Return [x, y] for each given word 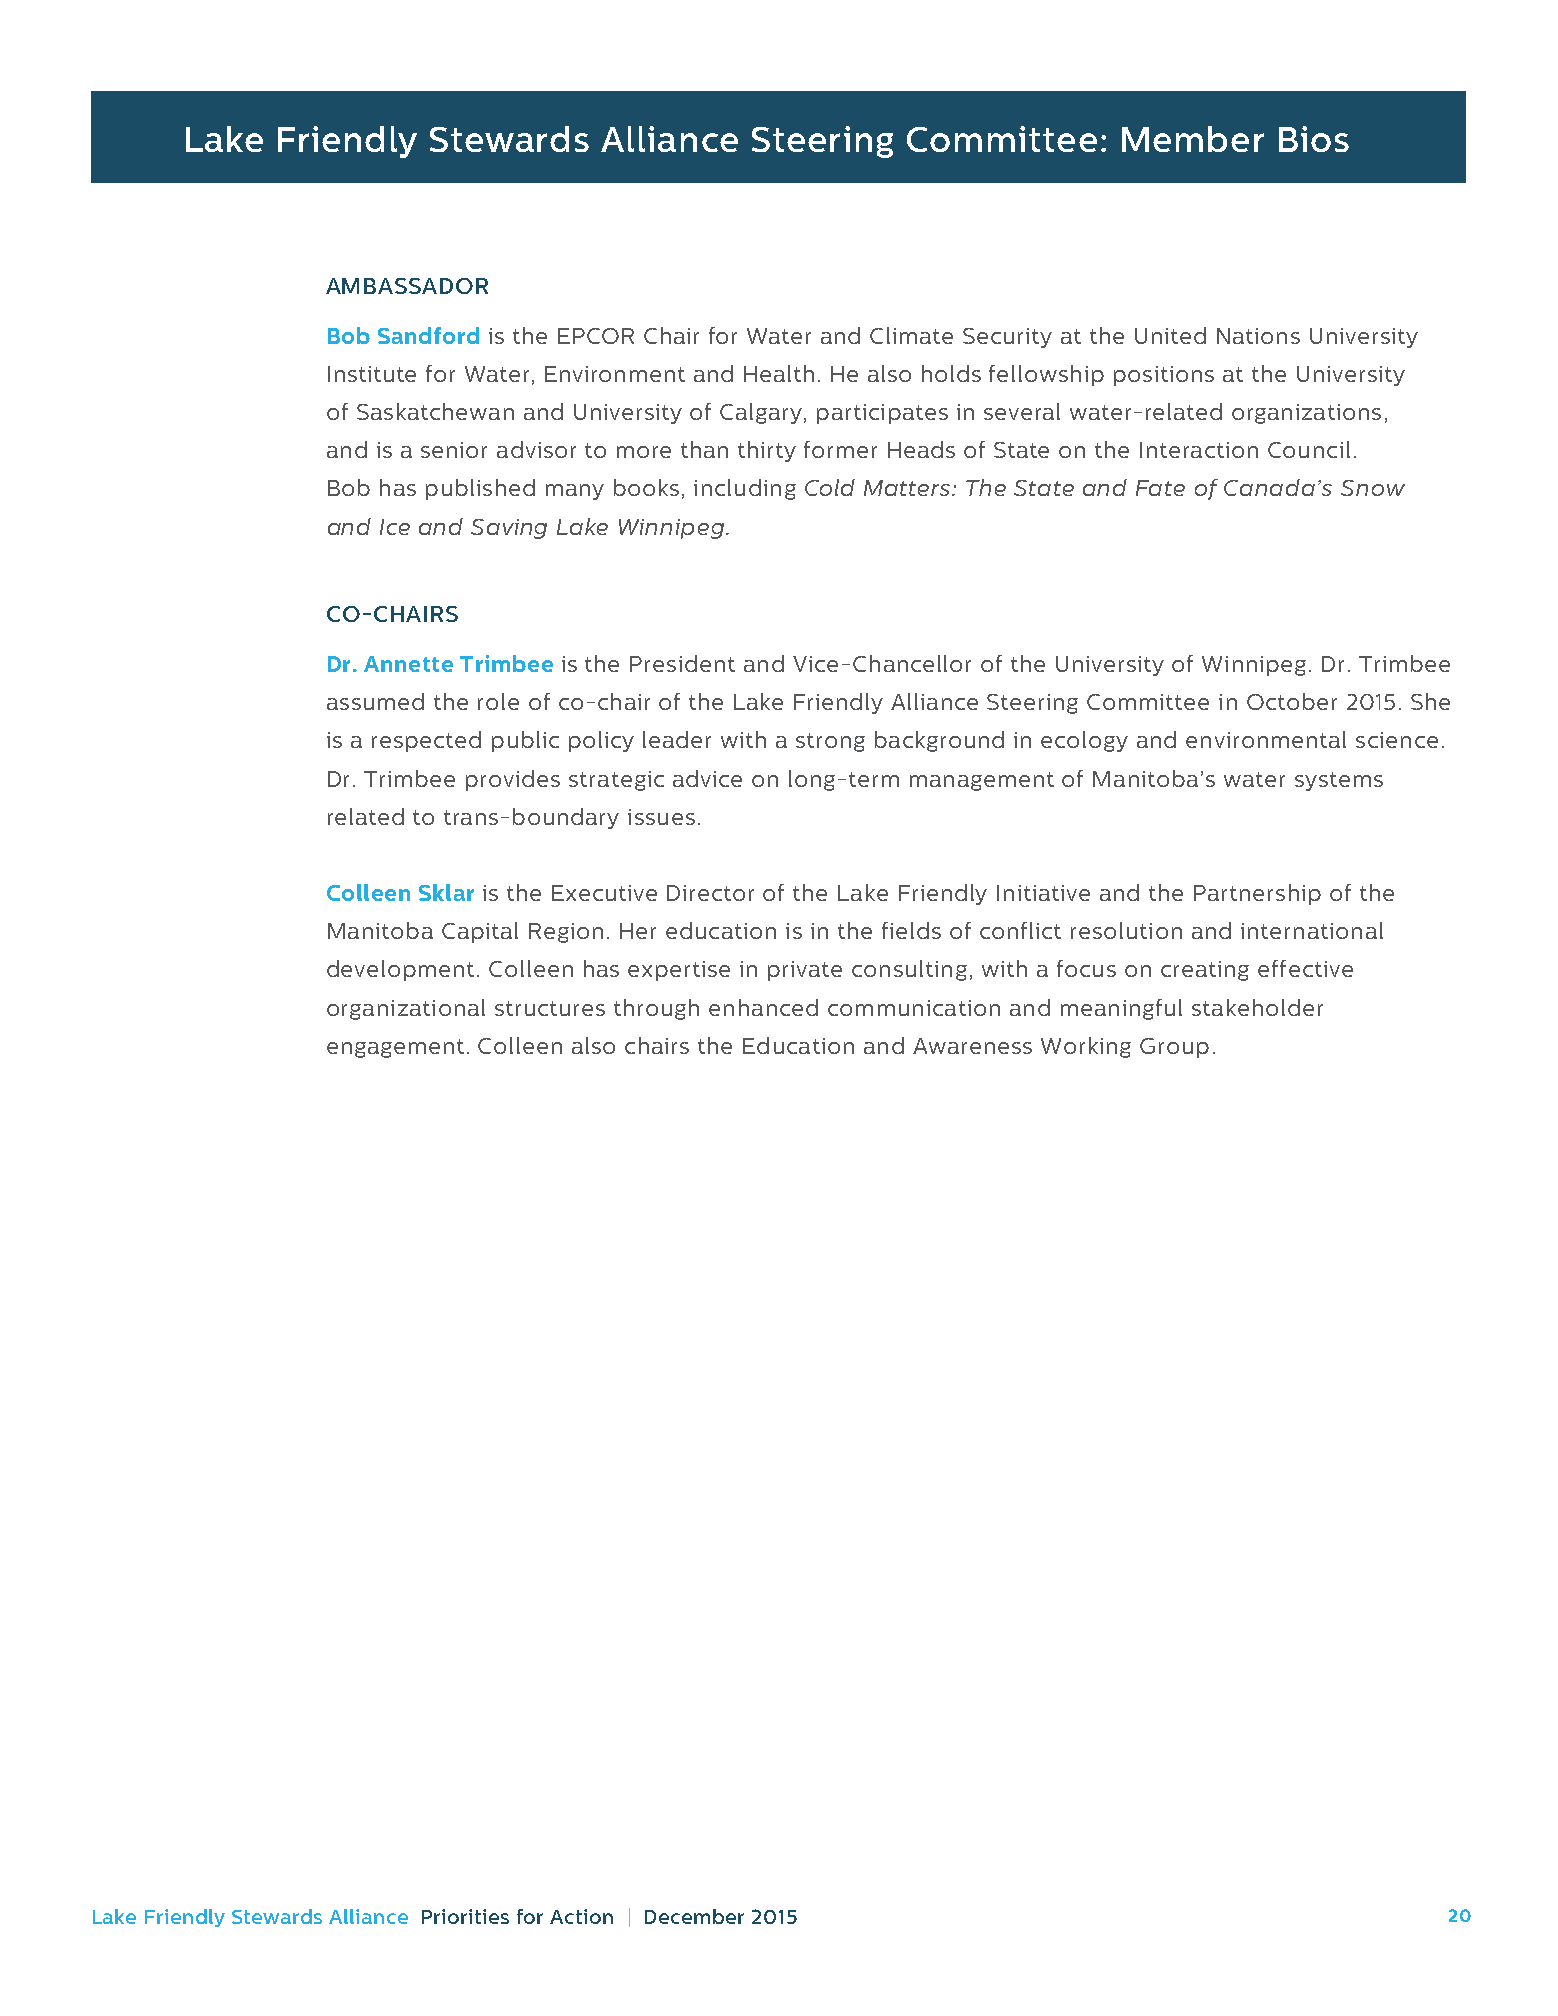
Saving [509, 529]
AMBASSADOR [407, 286]
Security [1007, 338]
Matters [908, 488]
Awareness [972, 1046]
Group [1174, 1048]
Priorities [465, 1916]
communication [914, 1008]
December [694, 1916]
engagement [395, 1048]
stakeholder [1257, 1007]
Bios [1314, 139]
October [1292, 701]
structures [550, 1008]
